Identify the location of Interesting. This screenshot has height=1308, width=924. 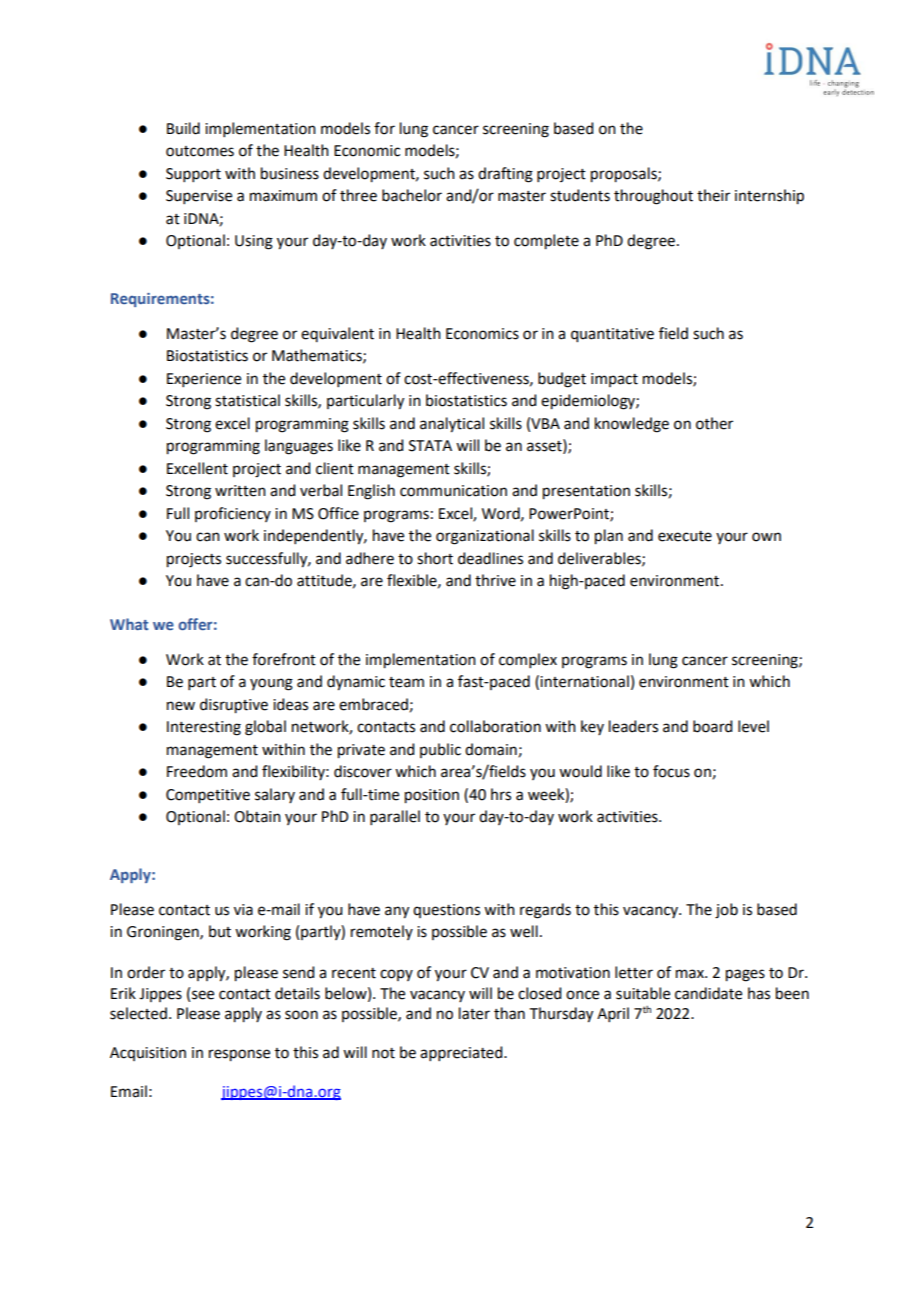
(204, 728).
